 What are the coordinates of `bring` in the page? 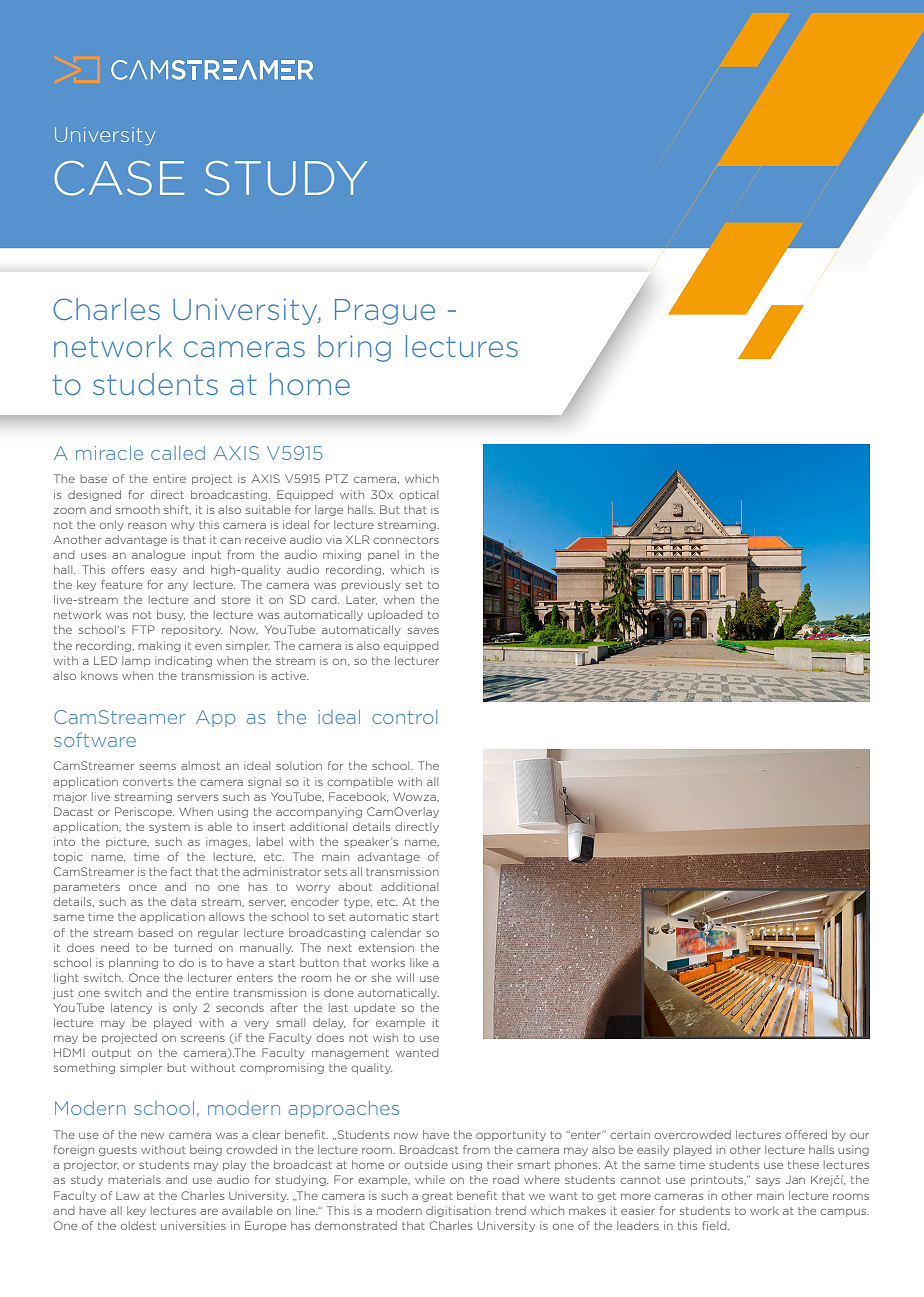 It's located at (354, 348).
